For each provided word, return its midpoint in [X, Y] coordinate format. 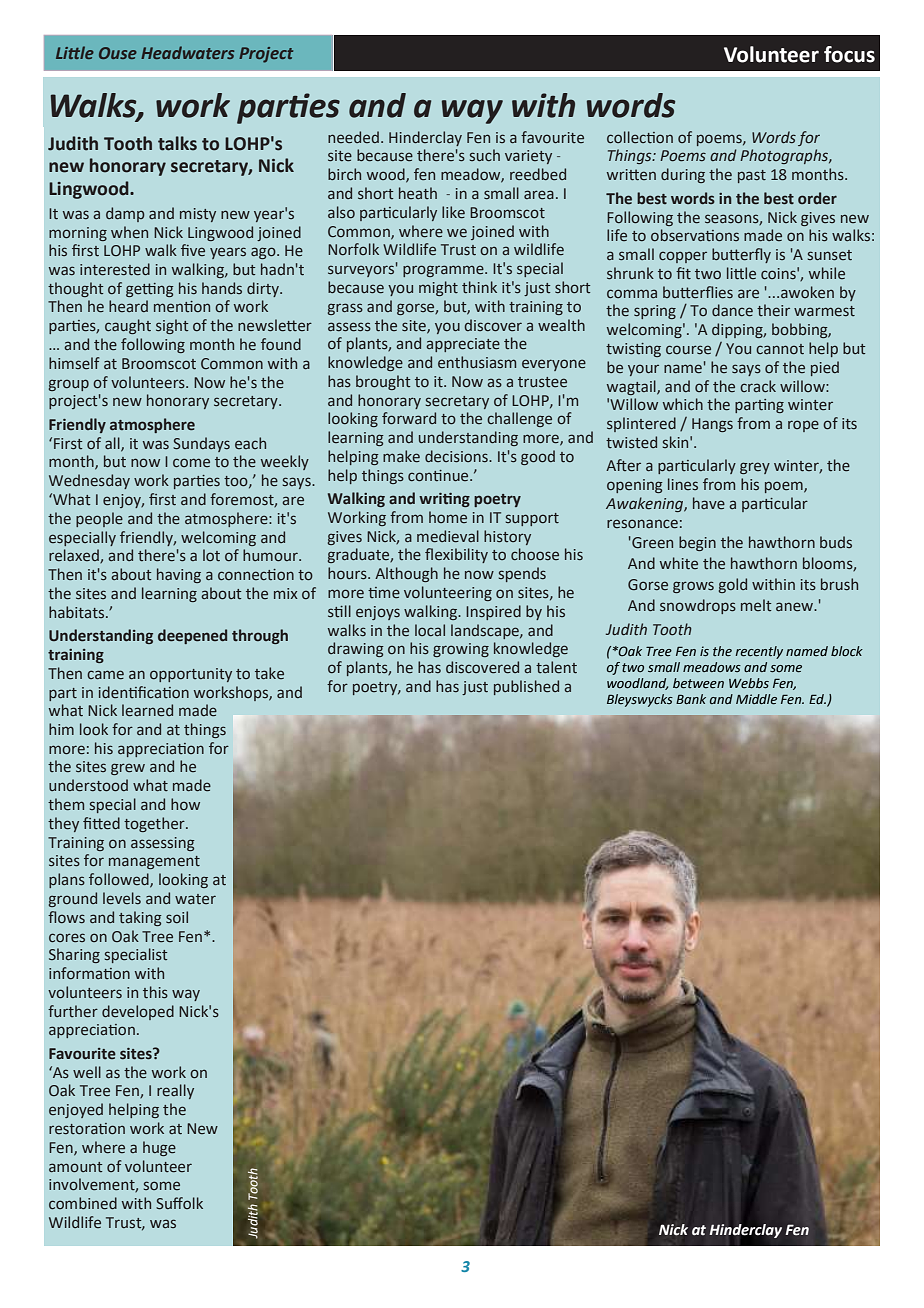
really [175, 1091]
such [485, 155]
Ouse [118, 53]
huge [159, 1148]
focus [849, 54]
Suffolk [179, 1203]
